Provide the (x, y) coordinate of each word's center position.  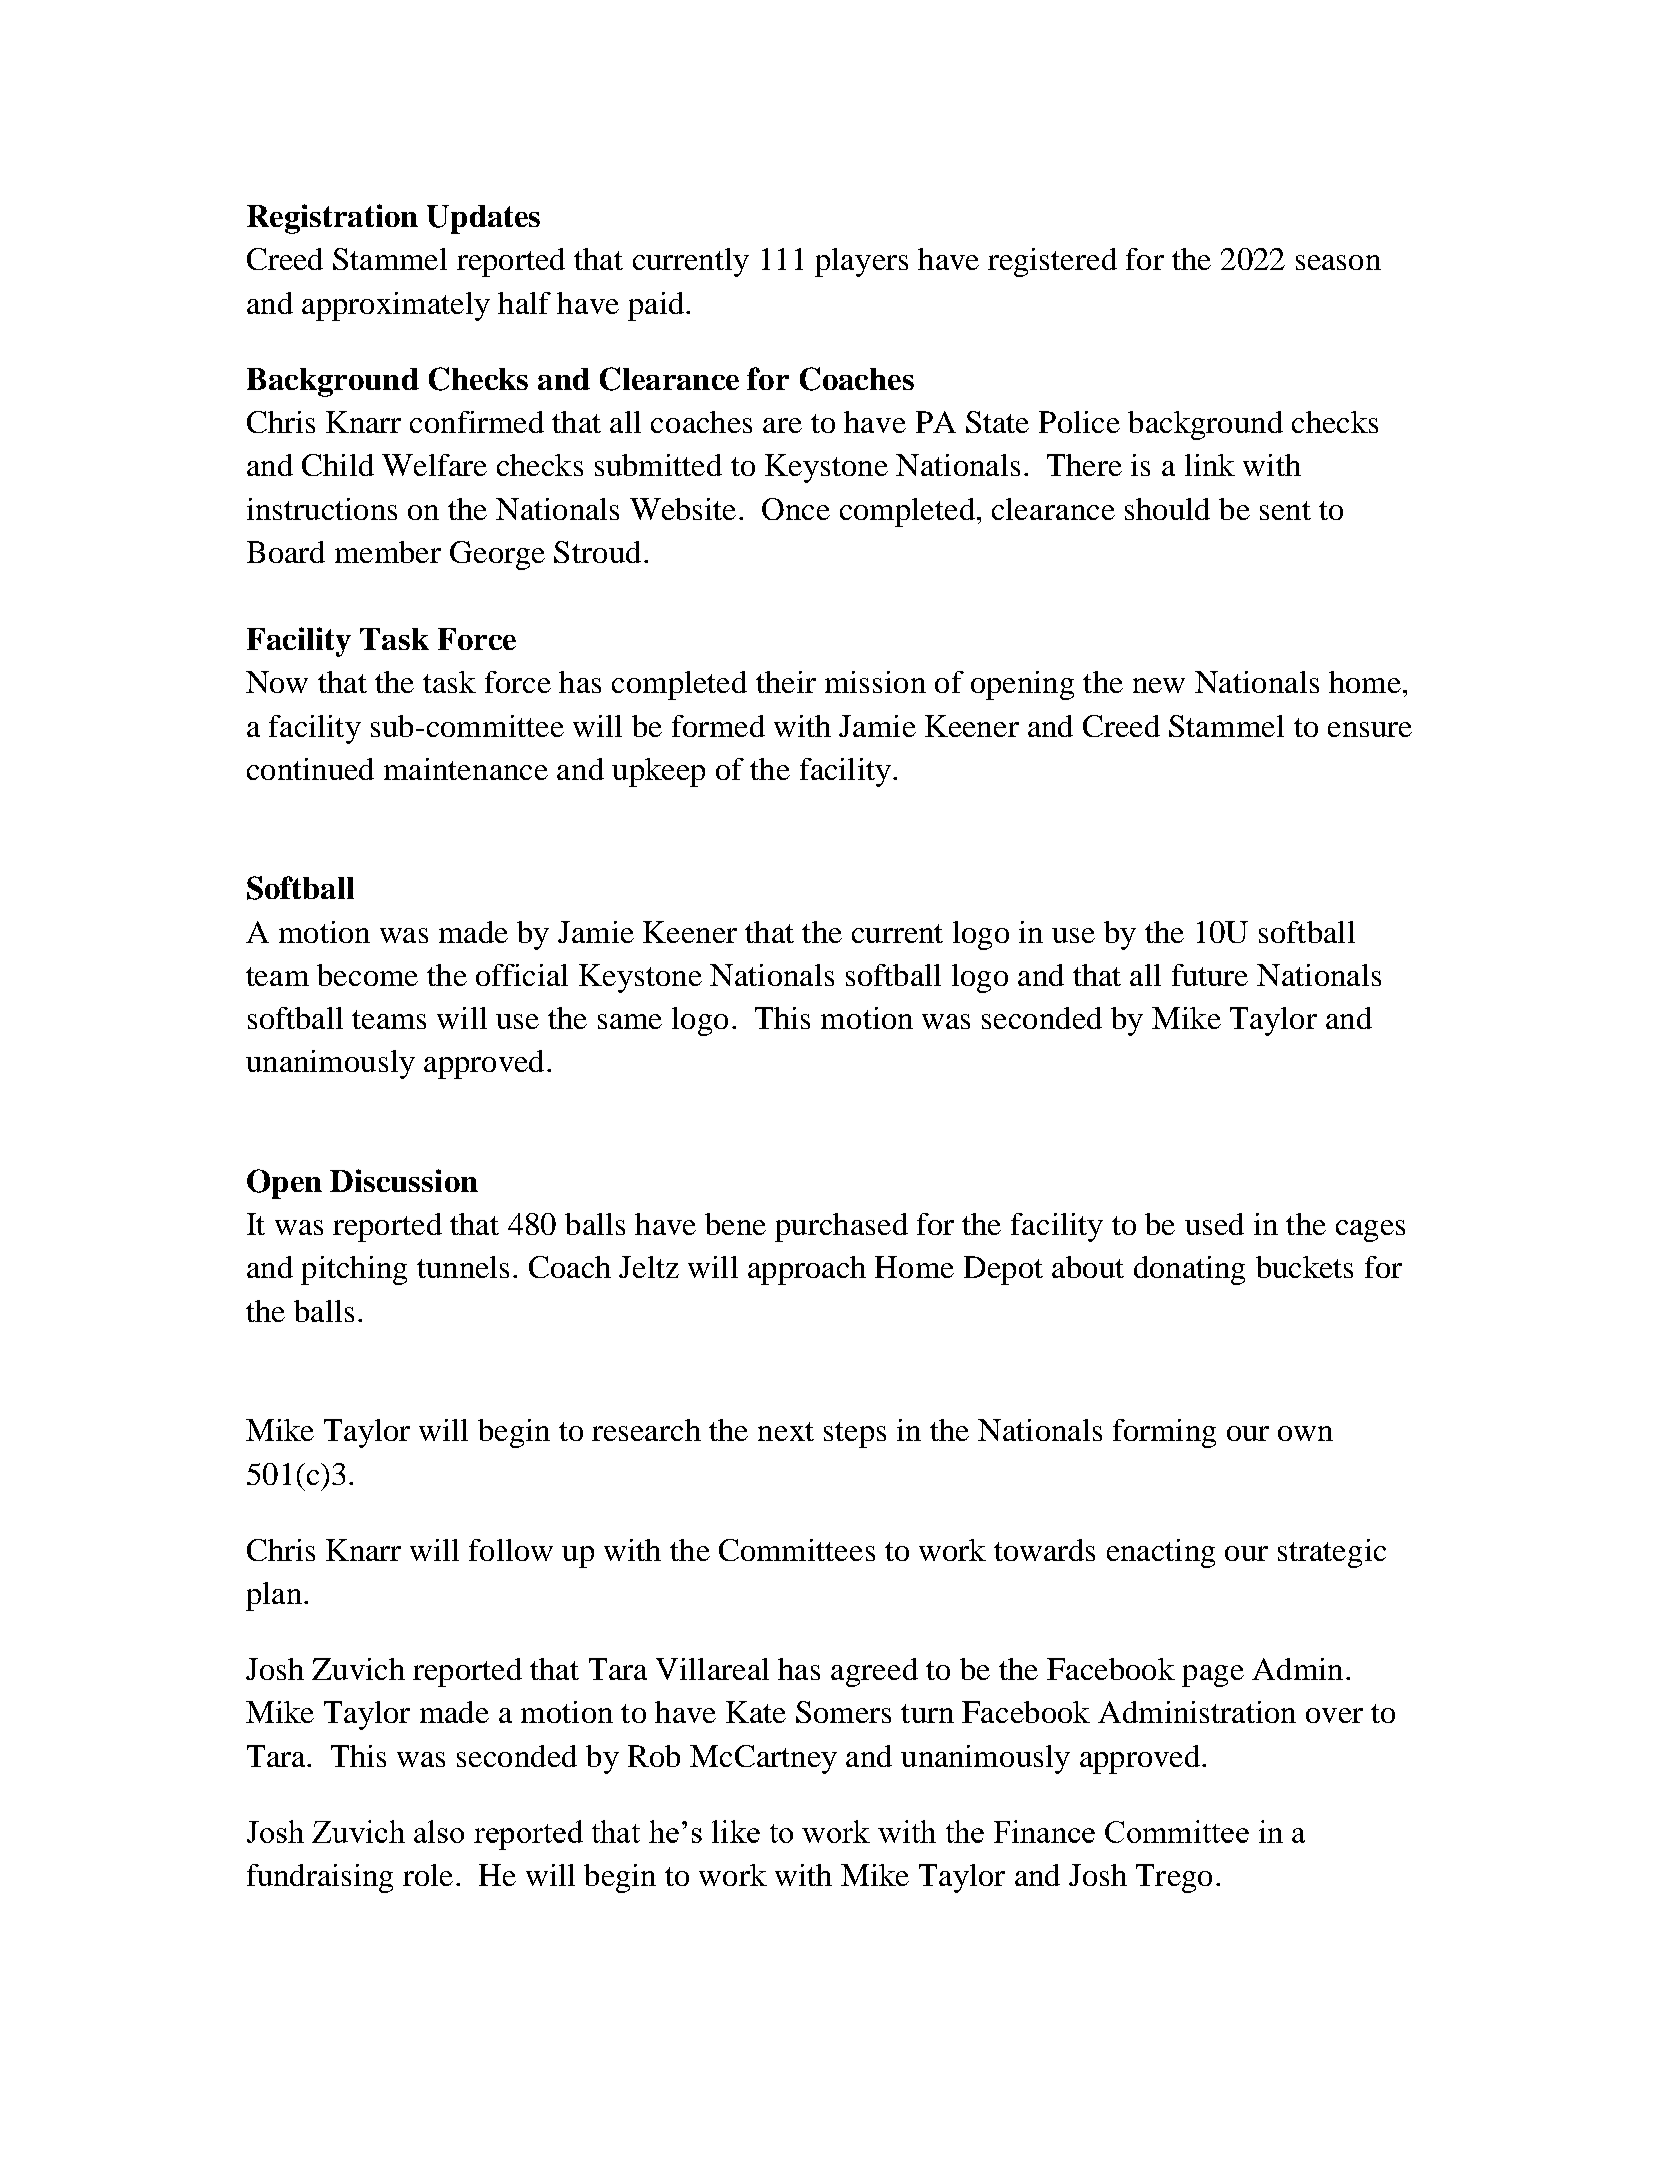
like (736, 1831)
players (861, 262)
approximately (396, 306)
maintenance (466, 769)
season (1338, 262)
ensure (1370, 729)
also (439, 1831)
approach (807, 1270)
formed (718, 726)
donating (1189, 1270)
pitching (354, 1270)
